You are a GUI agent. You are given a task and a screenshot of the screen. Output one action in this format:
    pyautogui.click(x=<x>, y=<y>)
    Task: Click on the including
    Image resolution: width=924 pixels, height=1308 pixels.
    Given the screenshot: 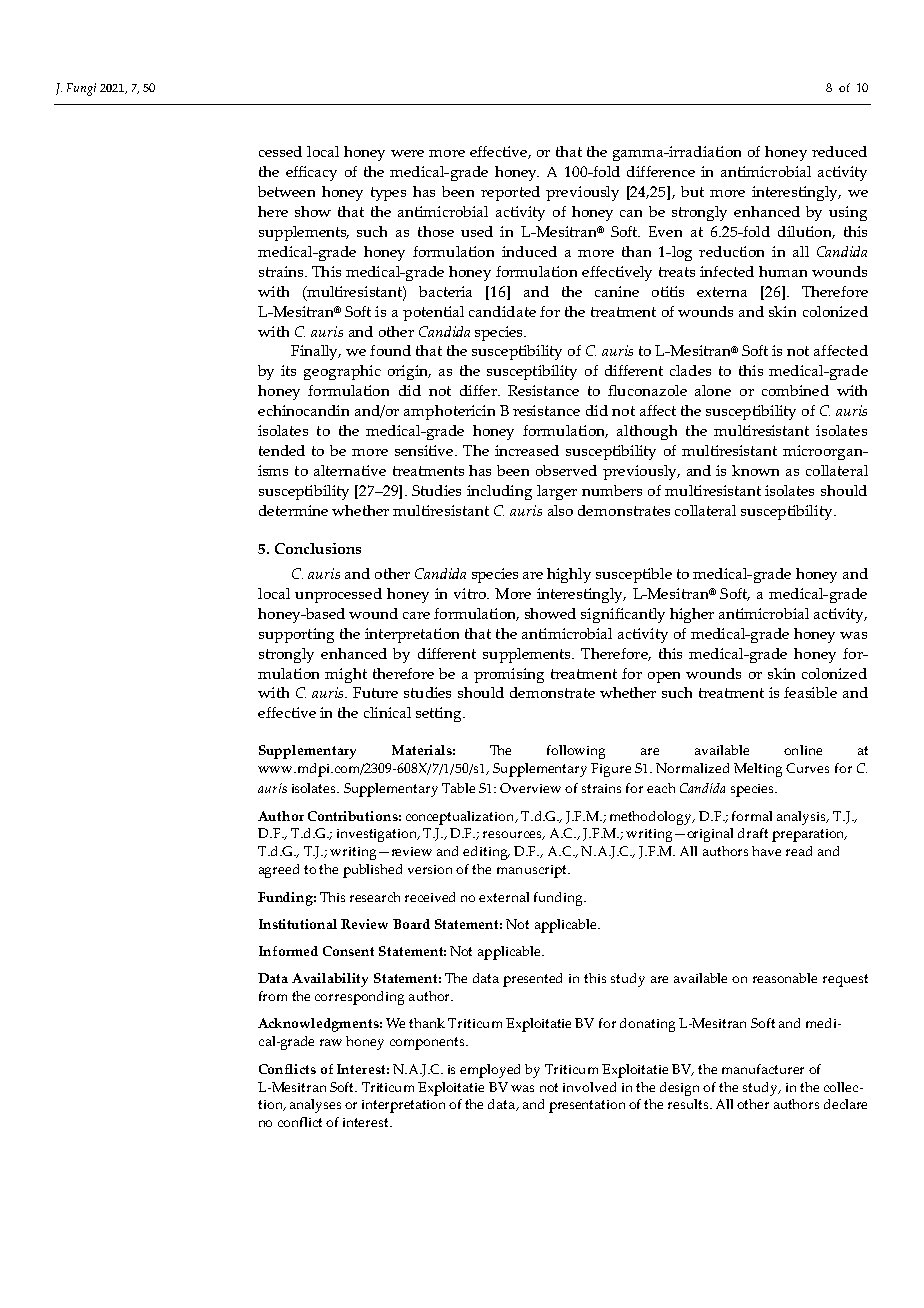 What is the action you would take?
    pyautogui.click(x=499, y=492)
